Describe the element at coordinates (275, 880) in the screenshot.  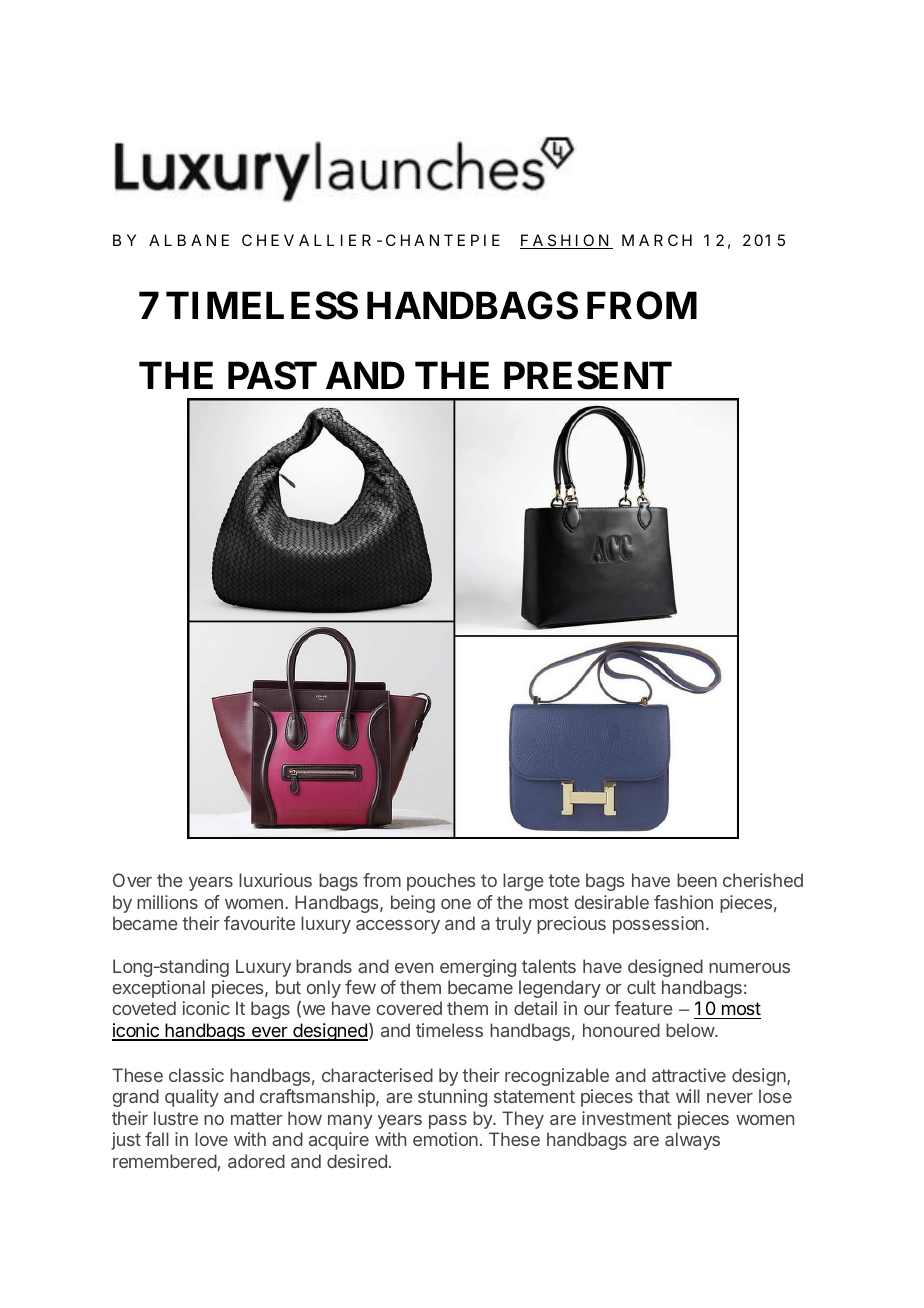
I see `luxurious` at that location.
